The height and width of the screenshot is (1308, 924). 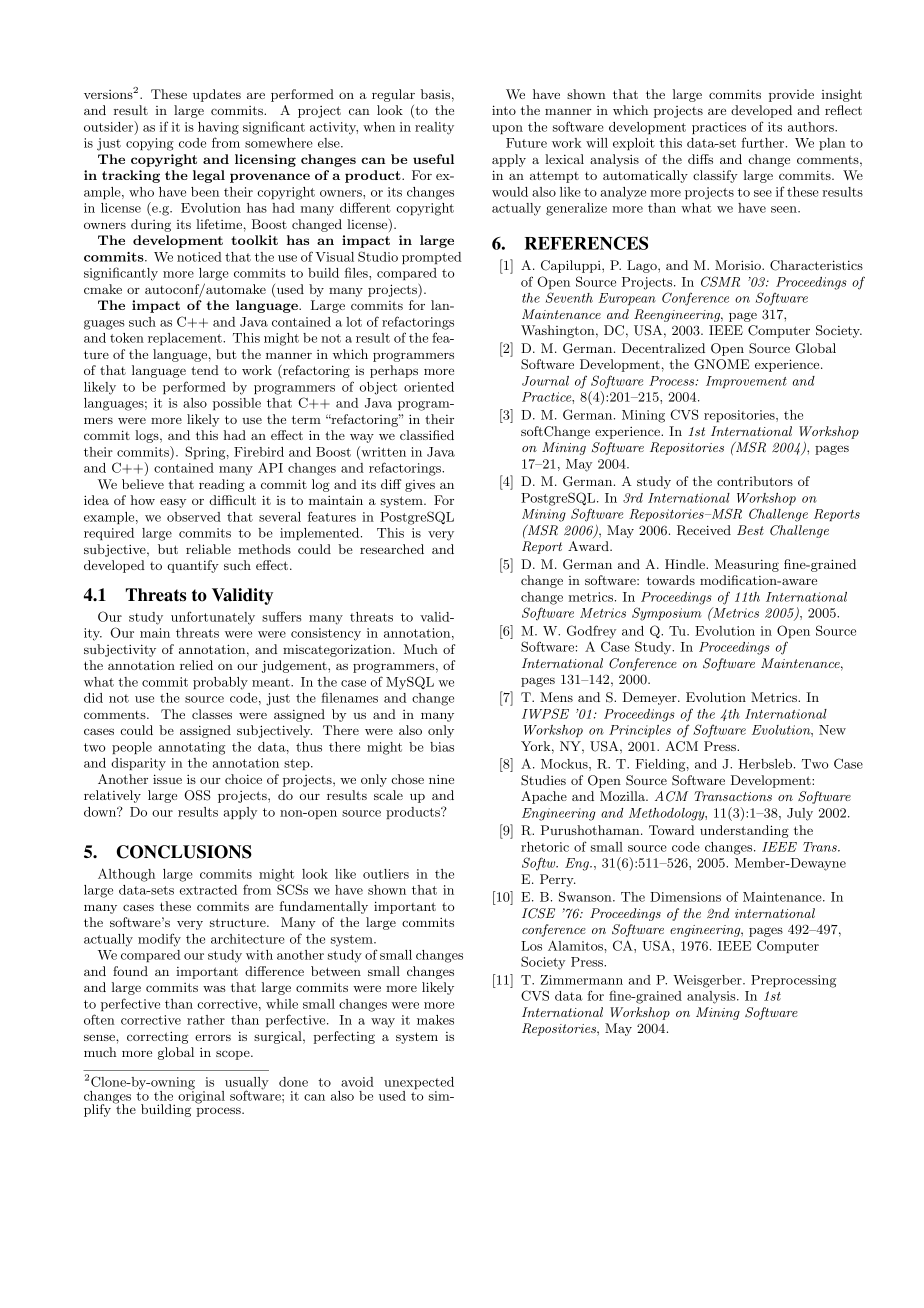 I want to click on understanding, so click(x=744, y=831).
